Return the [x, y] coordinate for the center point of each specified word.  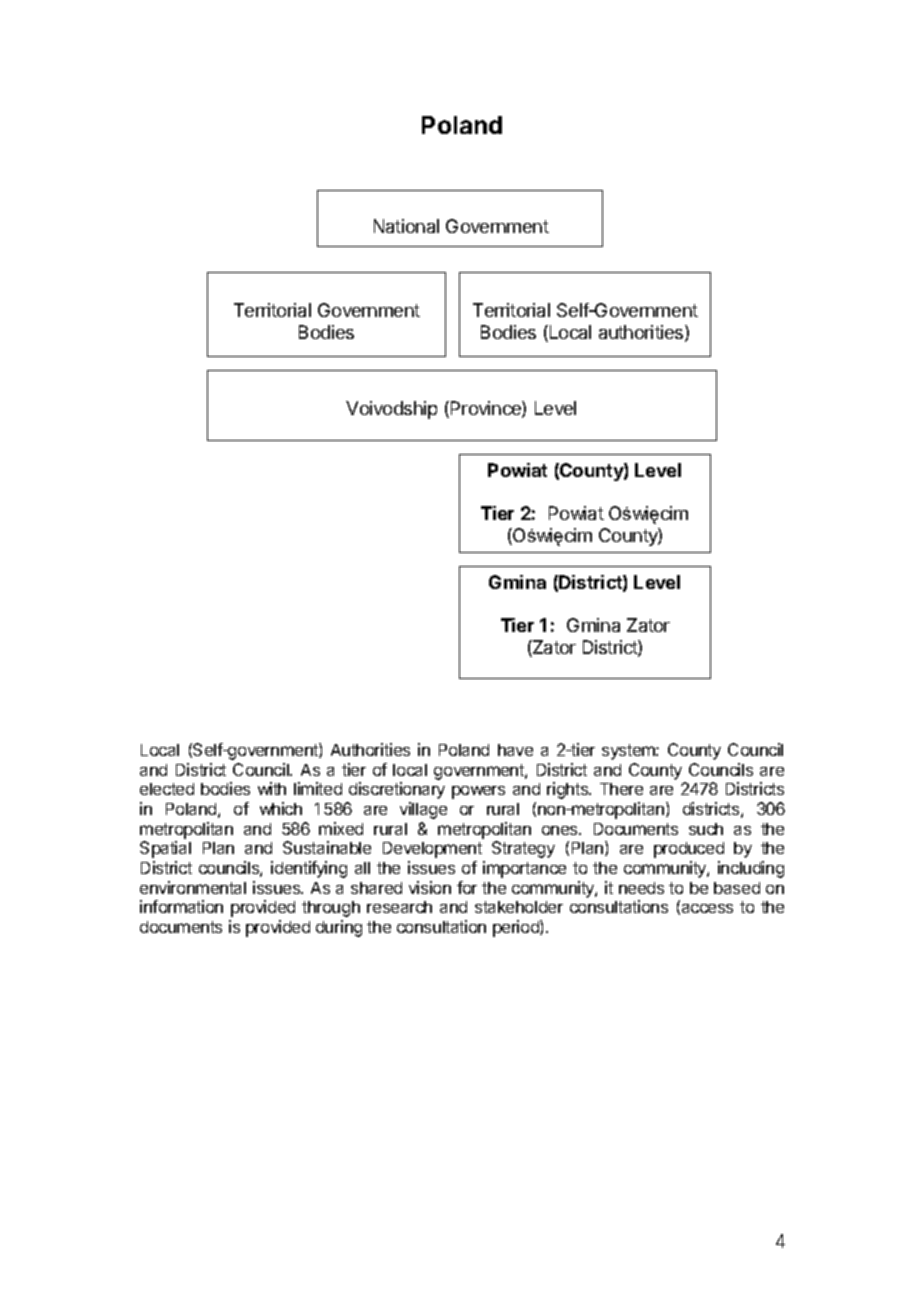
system [629, 752]
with [272, 788]
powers [478, 792]
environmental [193, 887]
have [515, 750]
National [406, 226]
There [621, 789]
